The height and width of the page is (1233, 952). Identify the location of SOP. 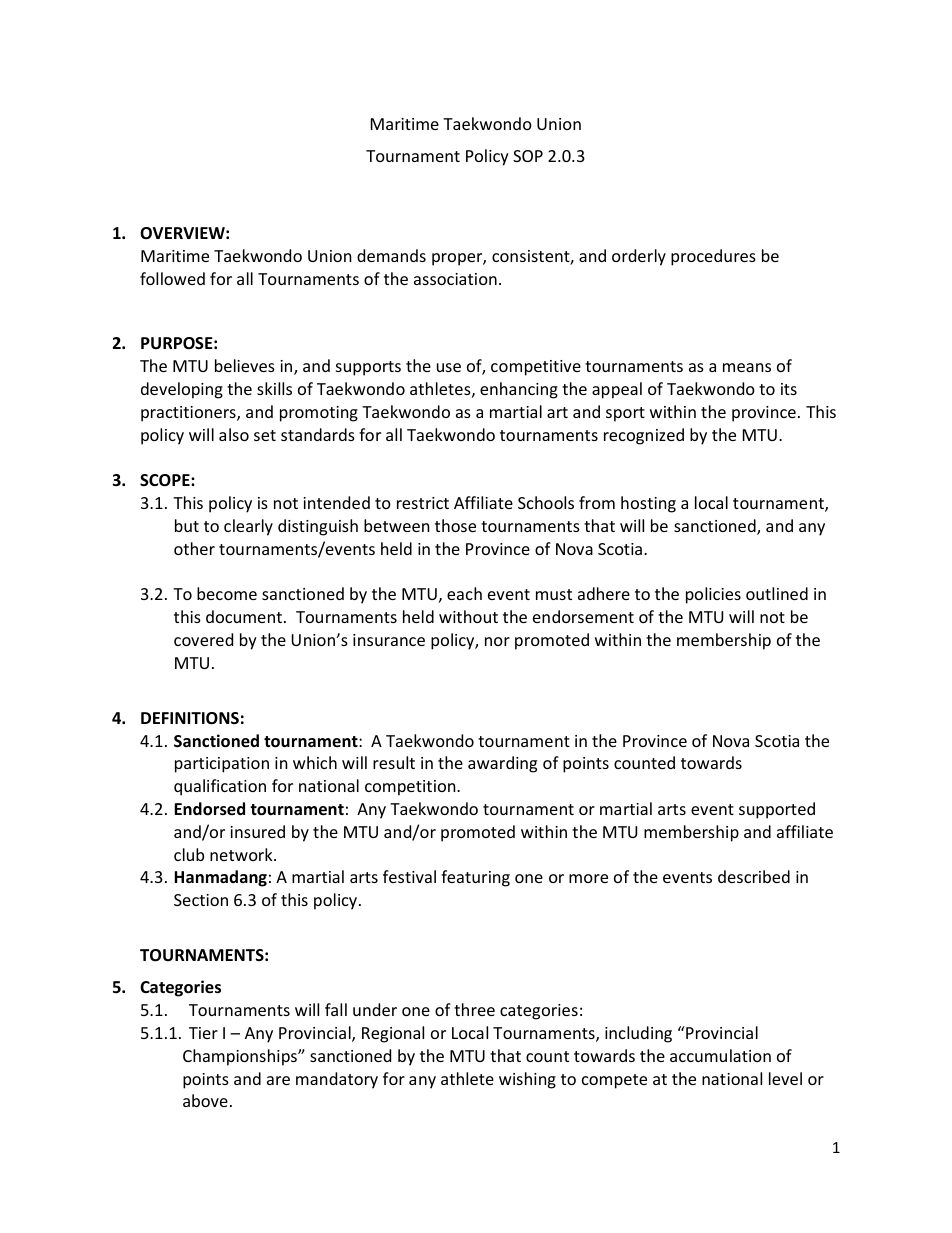
(528, 156).
